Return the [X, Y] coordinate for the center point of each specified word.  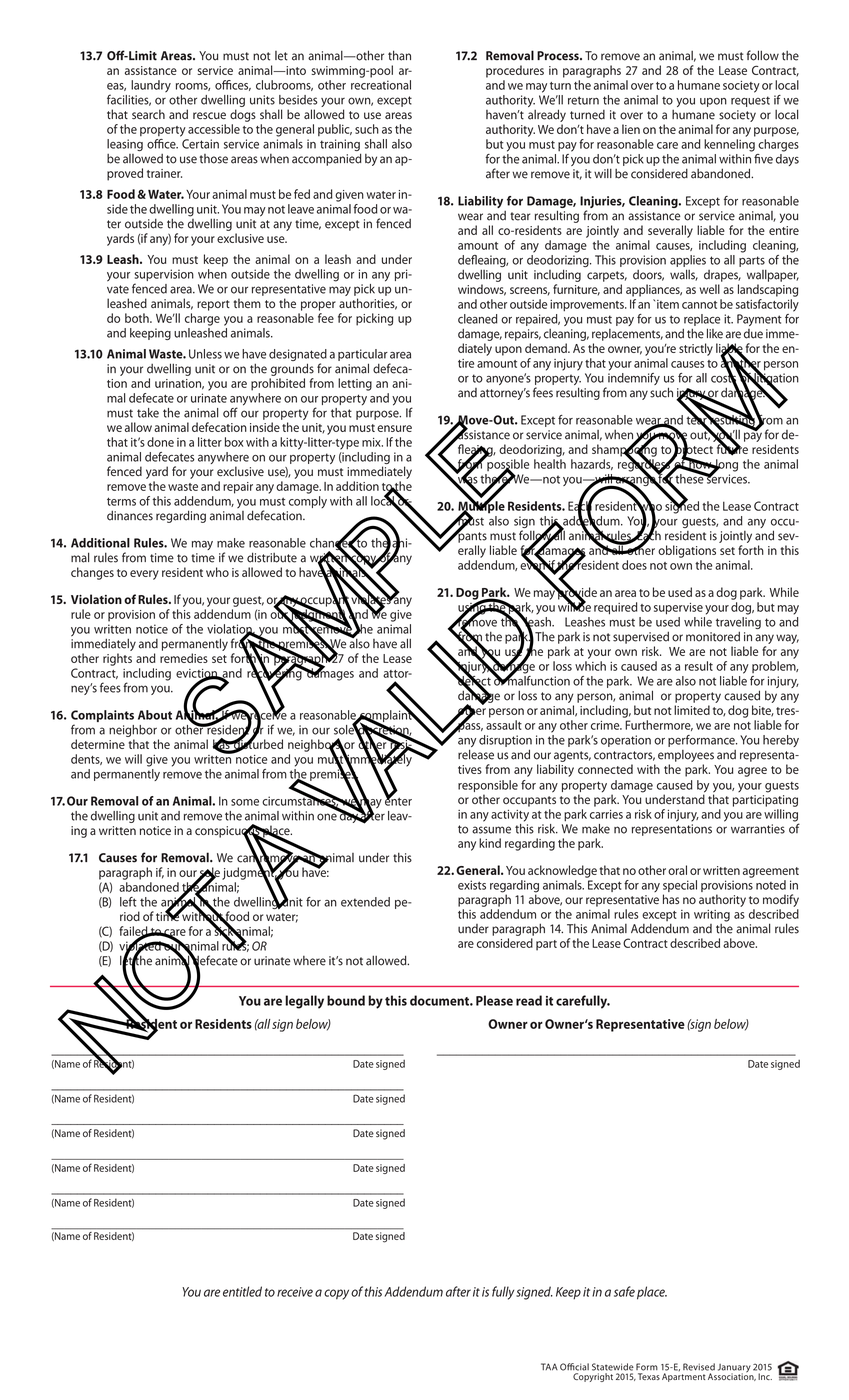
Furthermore [659, 725]
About [155, 715]
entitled [242, 1291]
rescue [209, 115]
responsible [488, 787]
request [750, 101]
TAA [549, 1366]
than [399, 55]
